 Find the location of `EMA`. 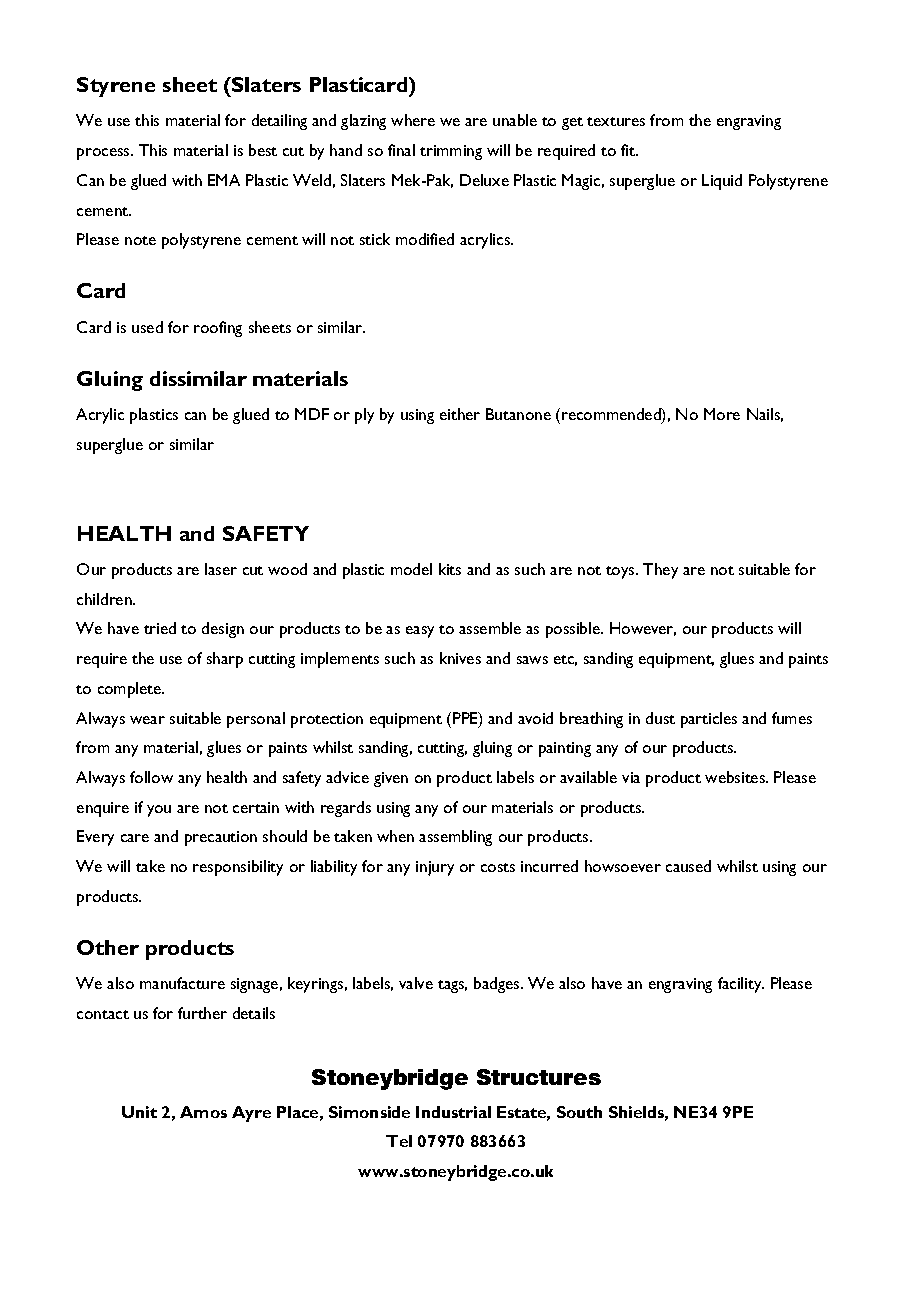

EMA is located at coordinates (224, 180).
